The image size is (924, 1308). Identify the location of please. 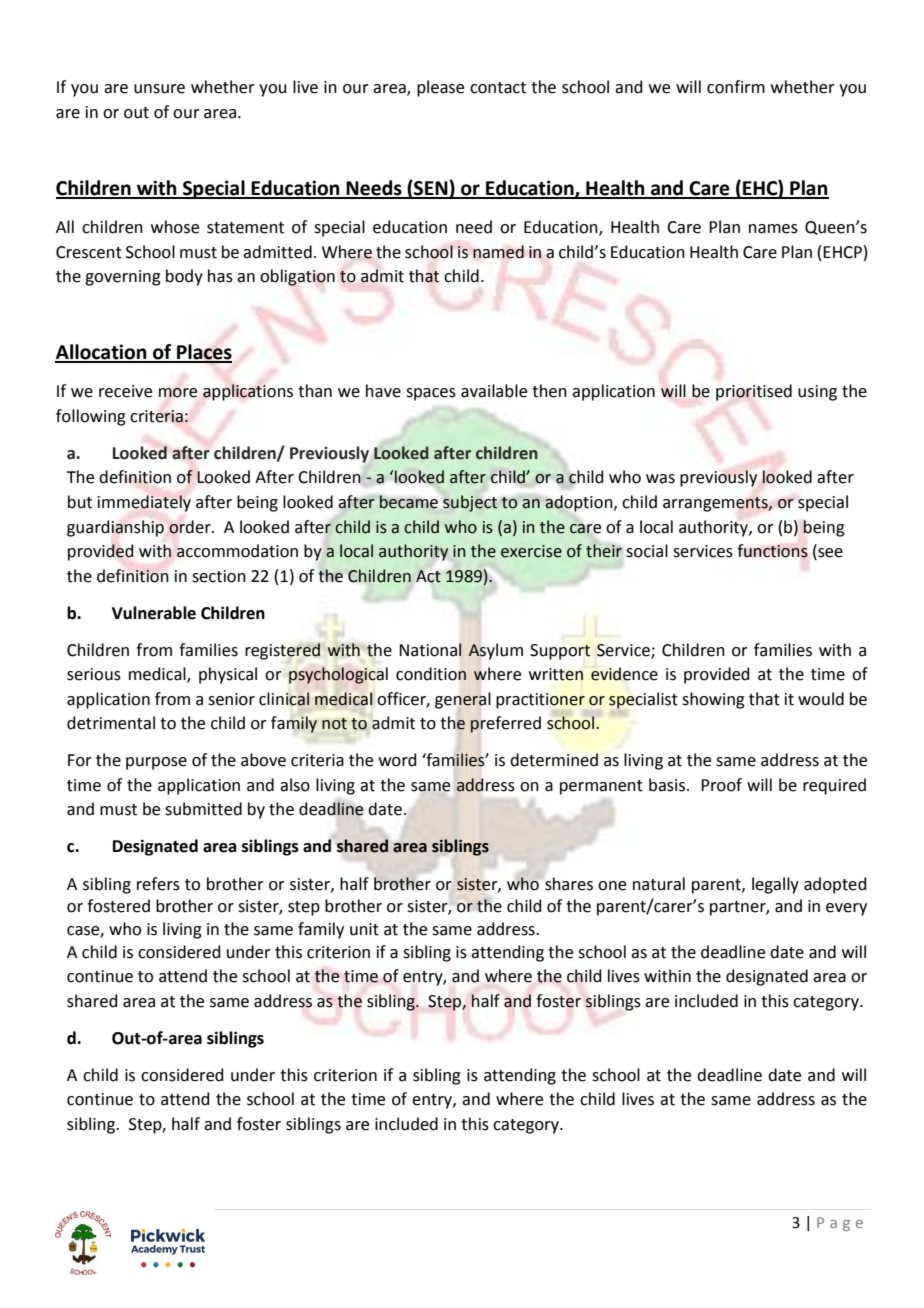
(440, 88).
